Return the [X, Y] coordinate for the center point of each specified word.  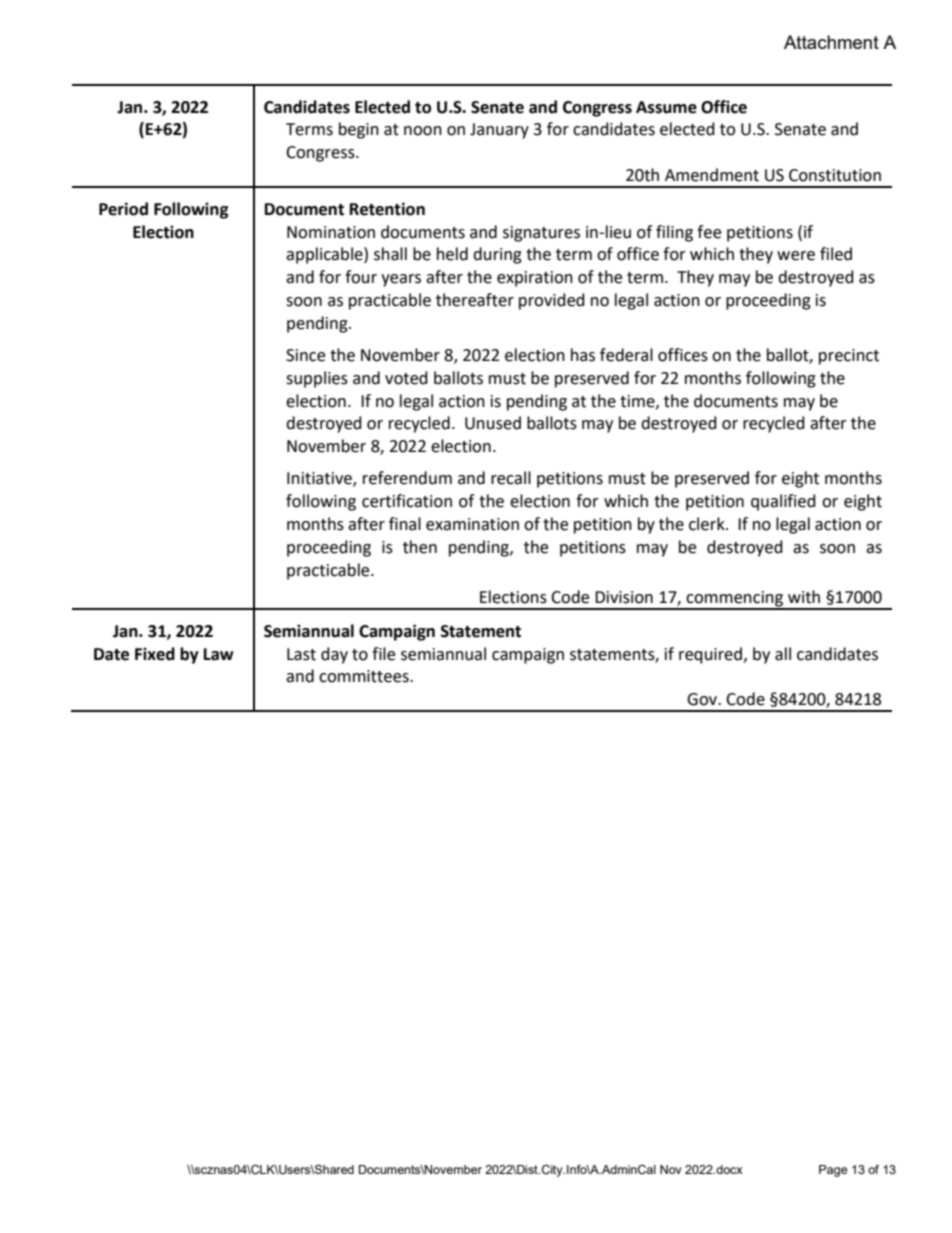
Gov [703, 699]
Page [833, 1171]
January [499, 131]
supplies [317, 379]
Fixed [155, 654]
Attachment [831, 42]
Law [219, 654]
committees [365, 676]
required [710, 655]
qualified [783, 502]
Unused [493, 423]
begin [359, 130]
